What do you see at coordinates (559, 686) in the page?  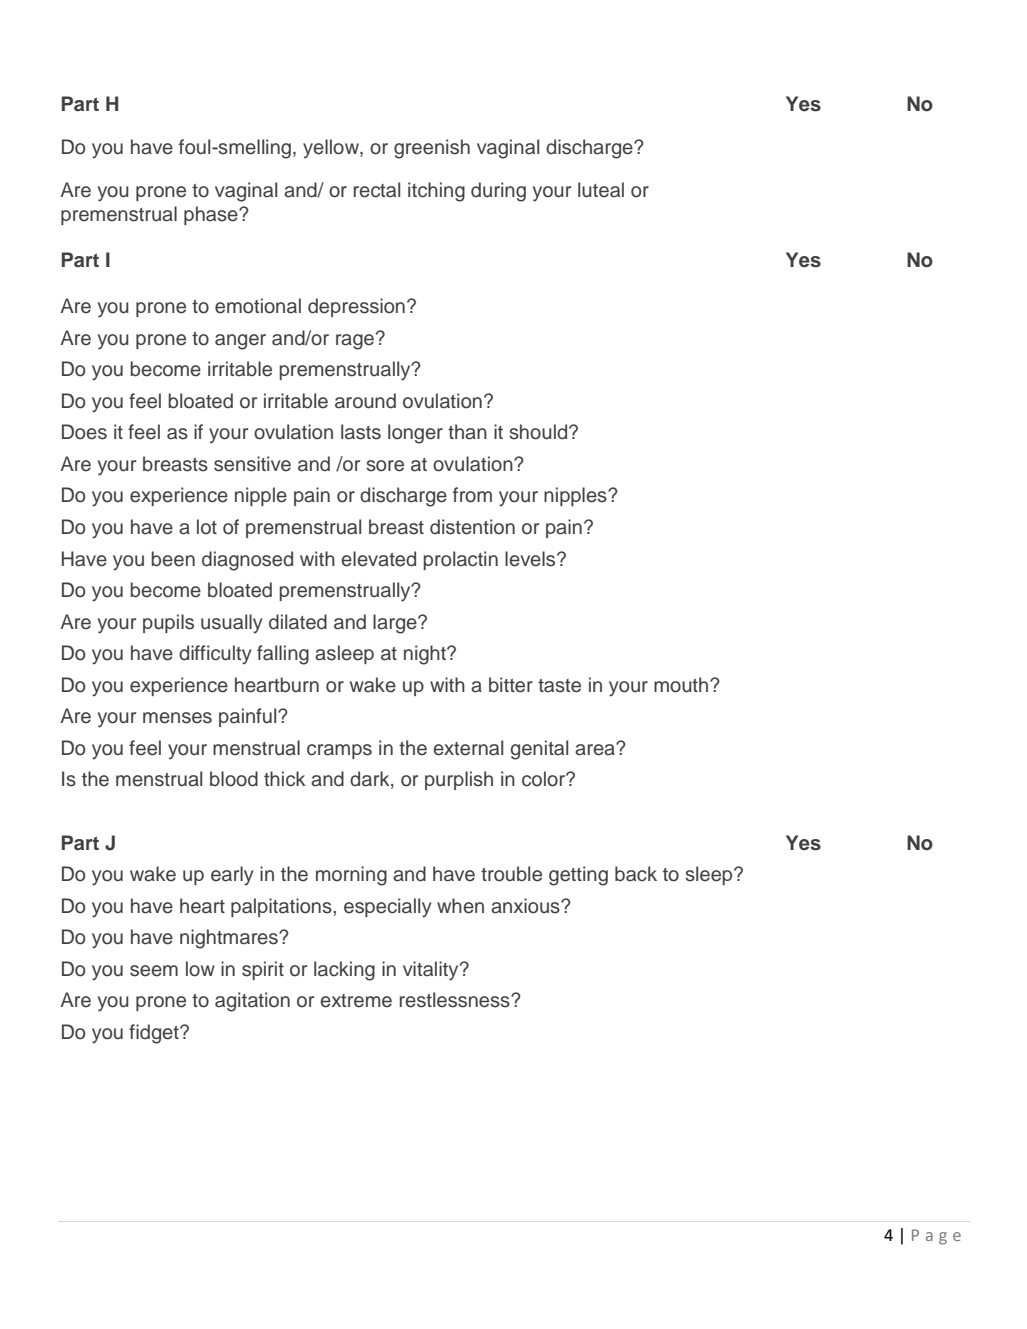 I see `taste` at bounding box center [559, 686].
